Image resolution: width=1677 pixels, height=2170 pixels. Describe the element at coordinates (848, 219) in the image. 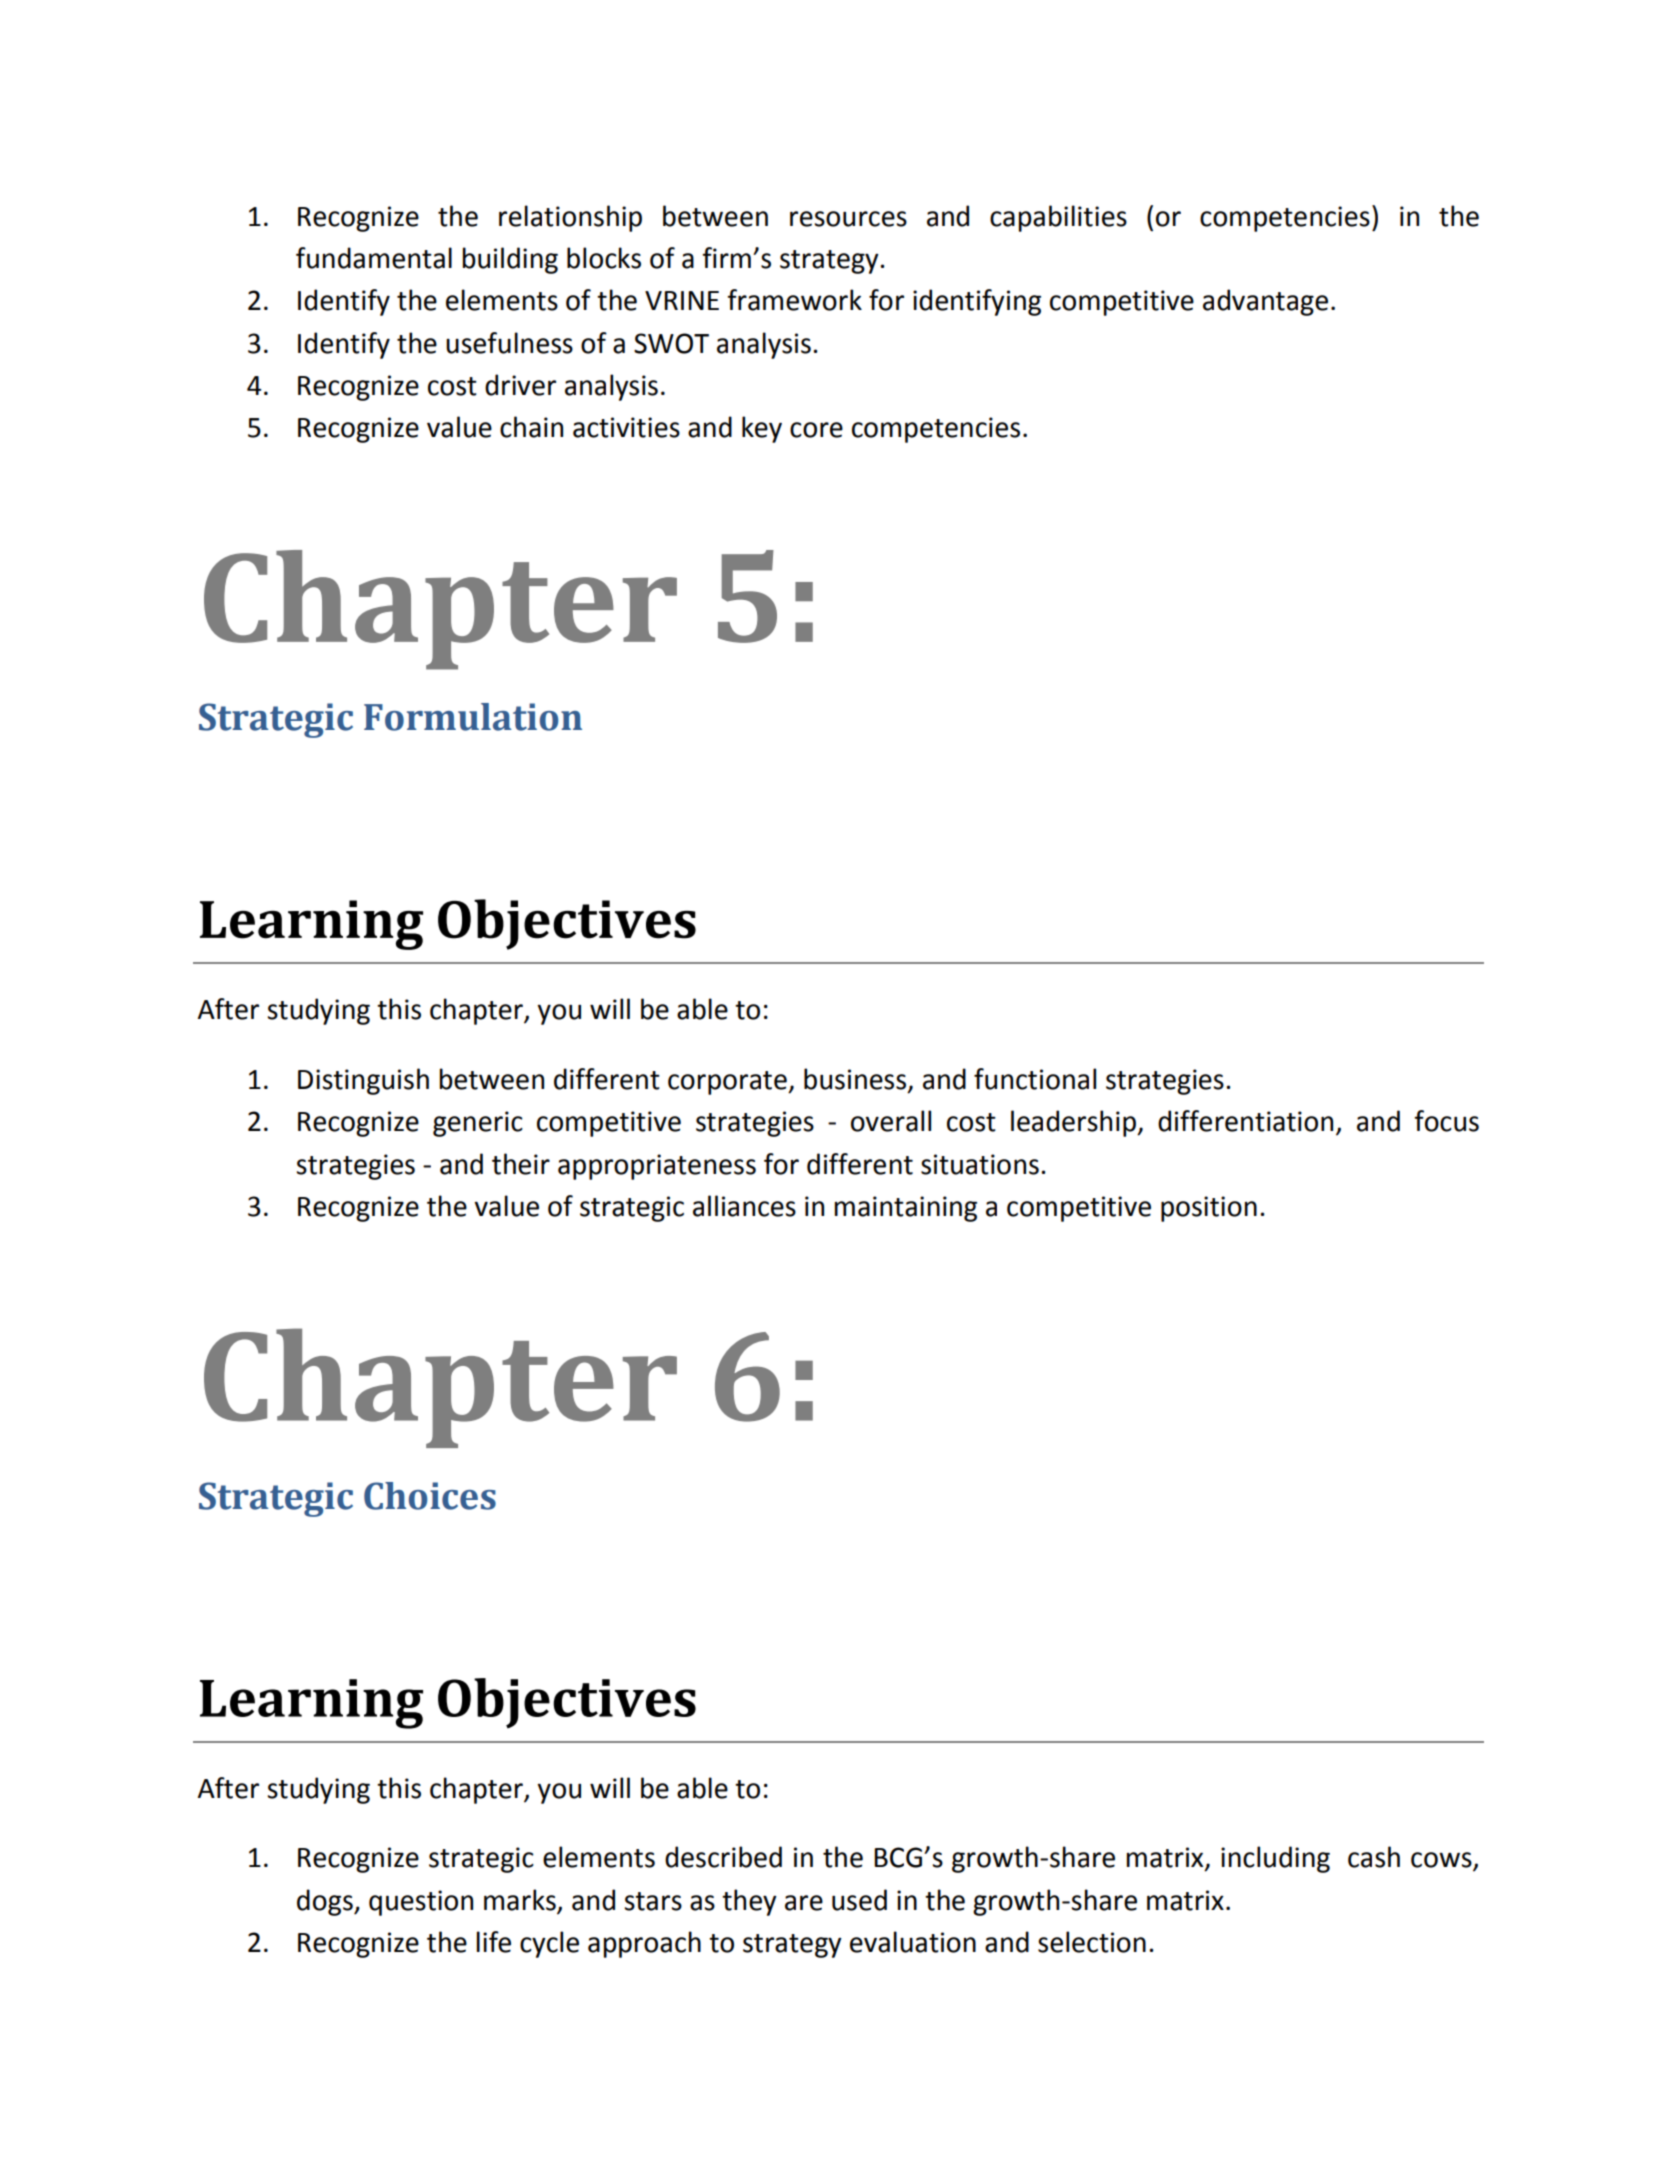

I see `resources` at that location.
